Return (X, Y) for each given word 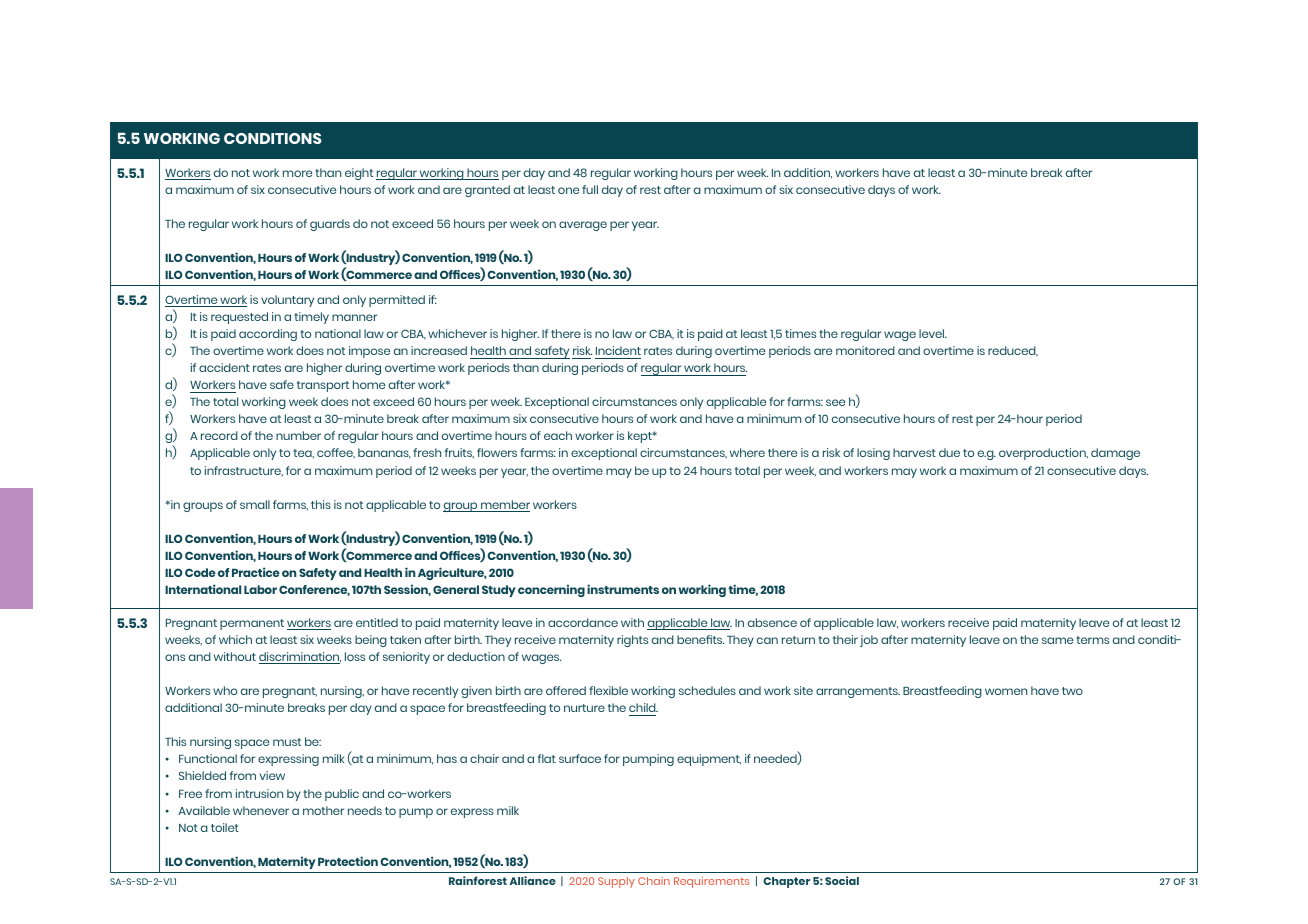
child (643, 707)
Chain (654, 881)
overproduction (1043, 454)
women (1006, 691)
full (590, 189)
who (225, 690)
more (297, 173)
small (255, 504)
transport (323, 386)
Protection (348, 861)
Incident (618, 350)
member (504, 506)
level (933, 333)
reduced (1013, 351)
